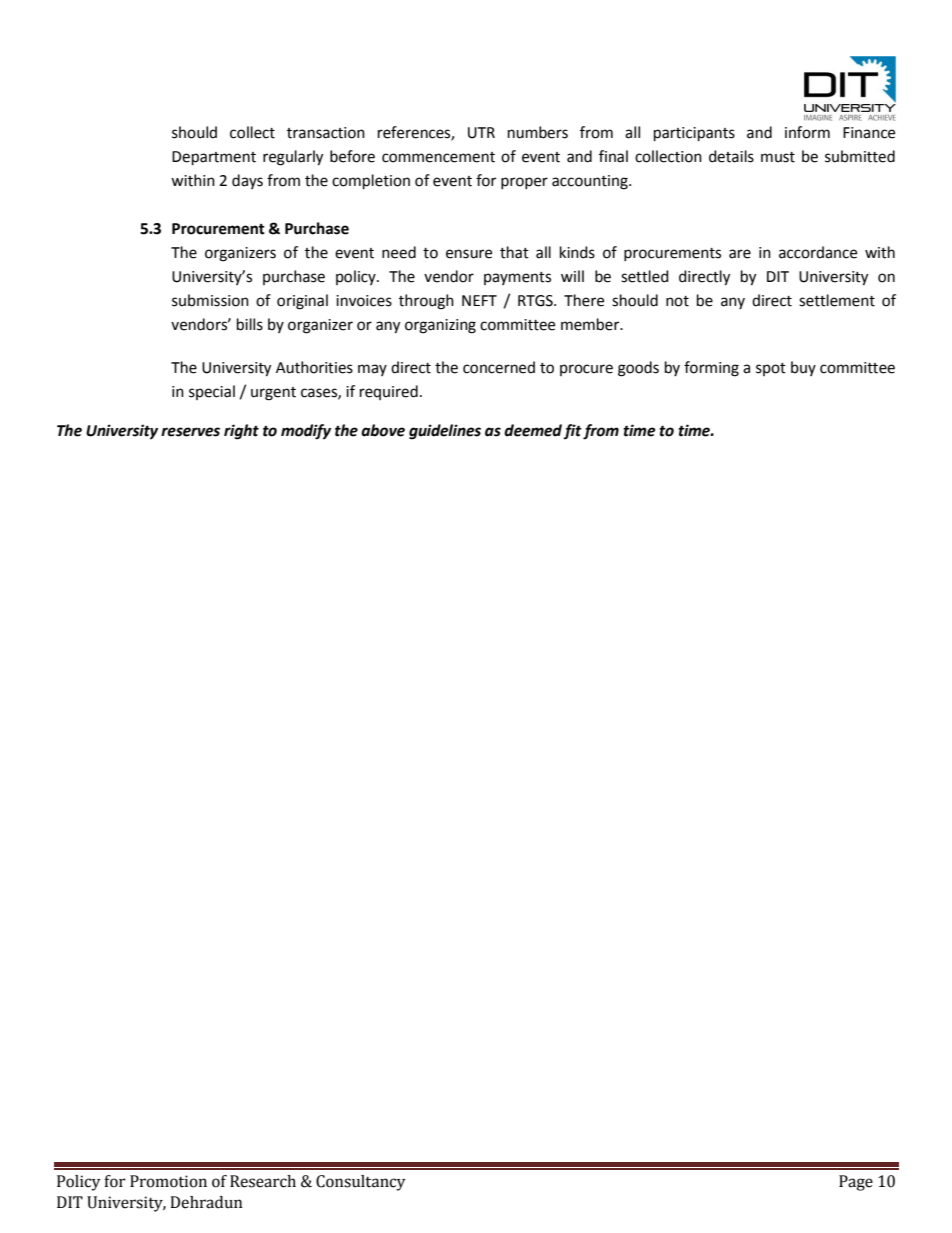 The image size is (952, 1233). Describe the element at coordinates (856, 1183) in the screenshot. I see `Page` at that location.
